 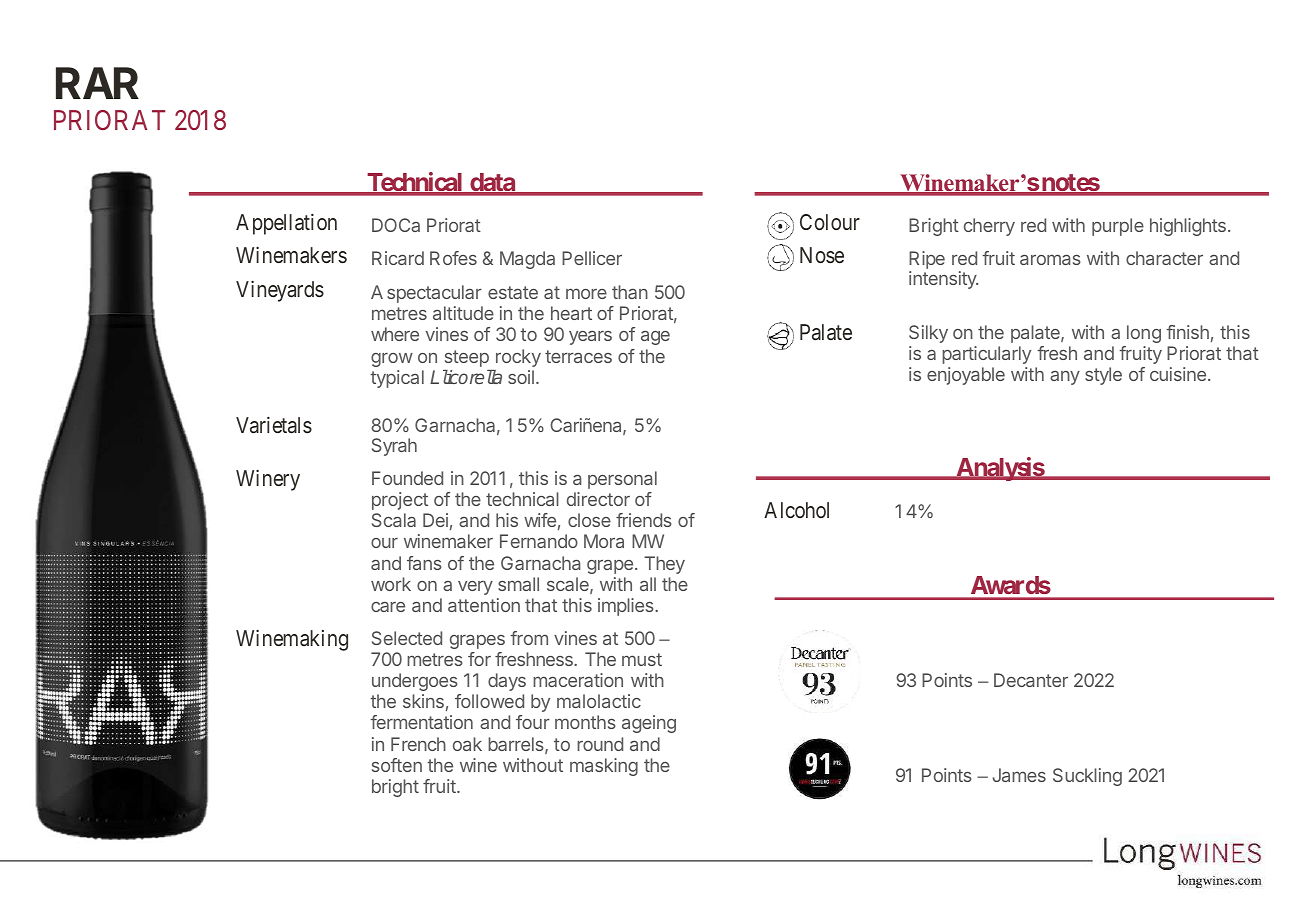 I want to click on data, so click(x=492, y=184).
